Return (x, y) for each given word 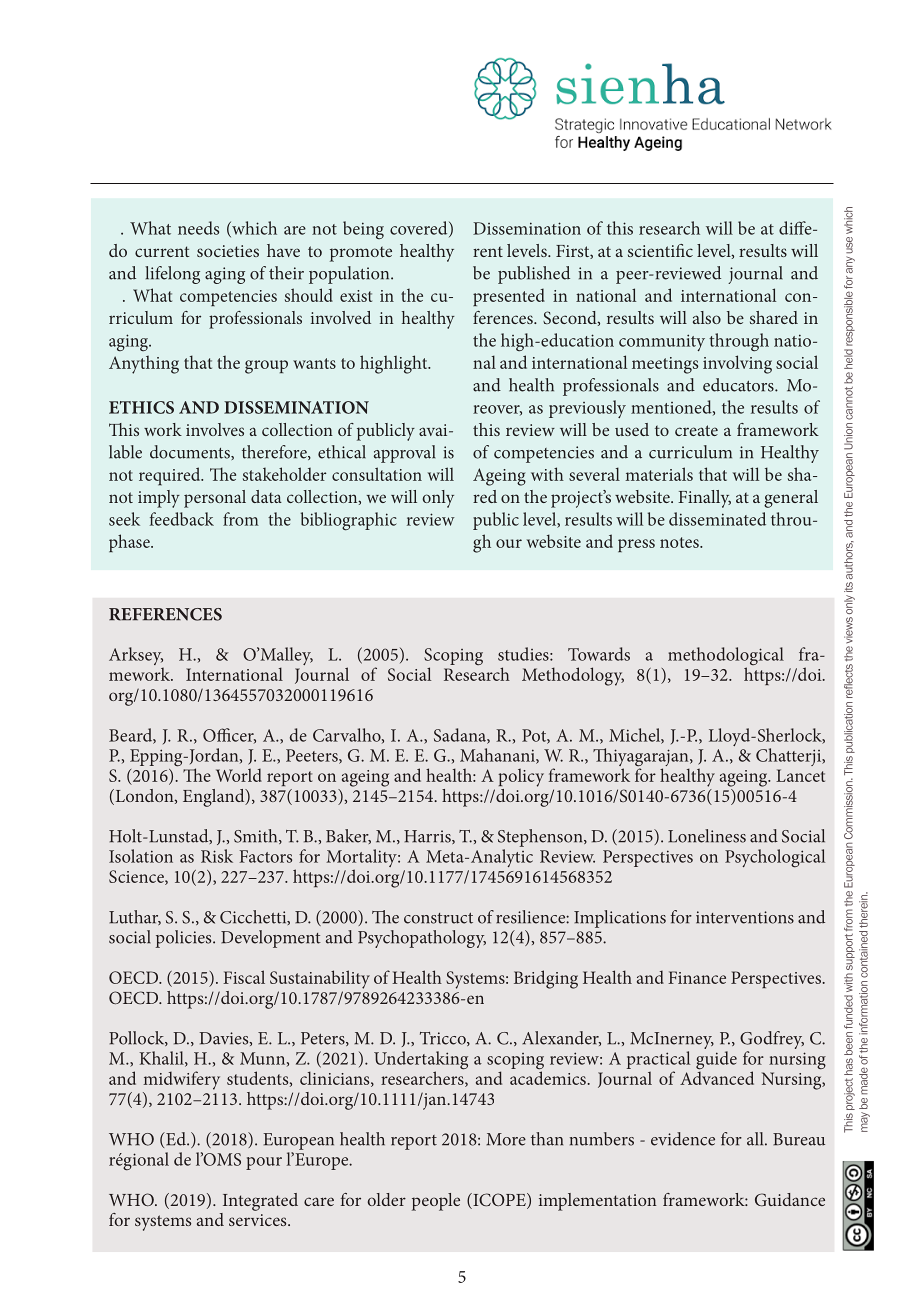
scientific (660, 250)
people (436, 1202)
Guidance (790, 1200)
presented (509, 297)
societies (228, 251)
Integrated (260, 1202)
